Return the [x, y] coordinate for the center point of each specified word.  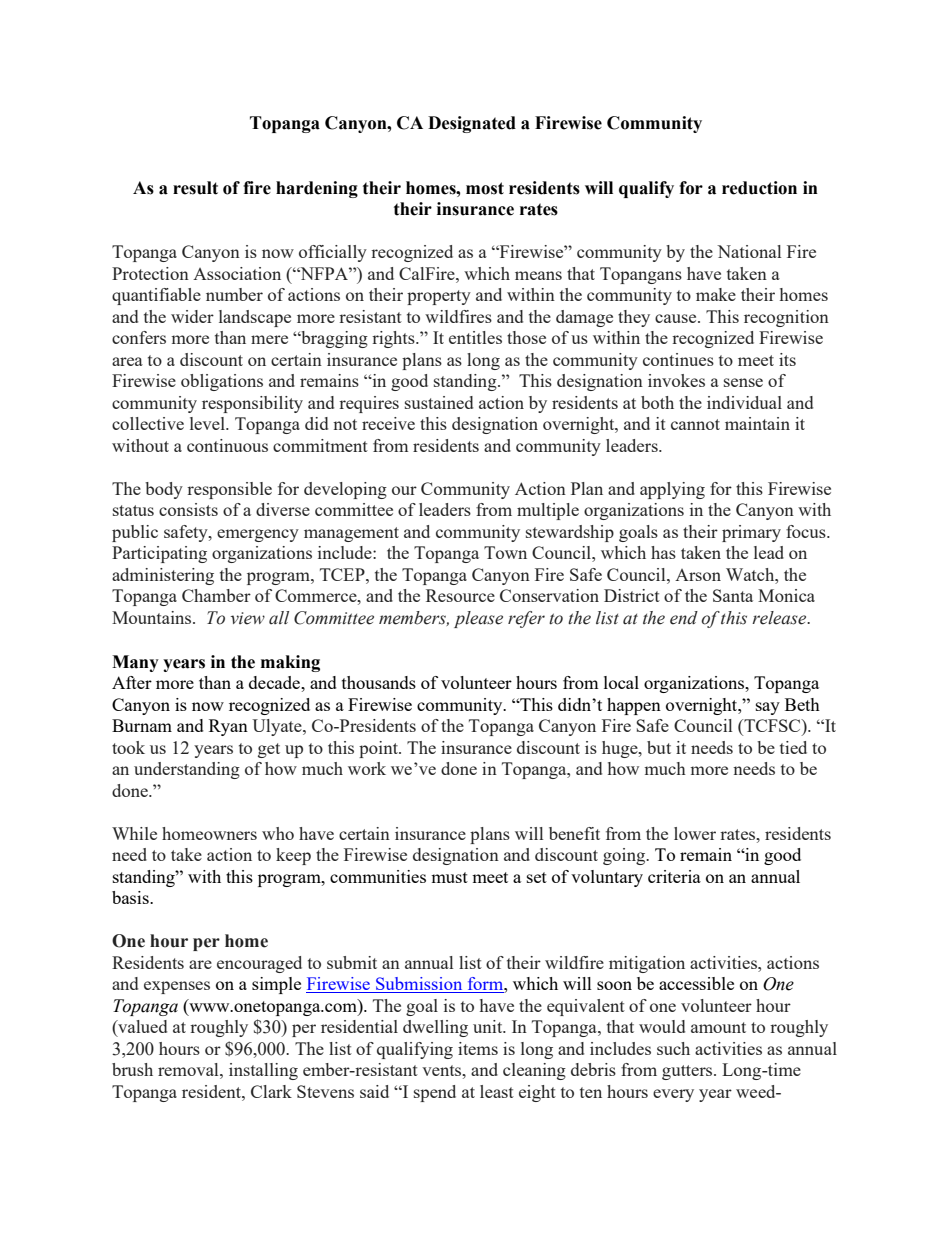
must [449, 877]
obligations [222, 382]
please [478, 619]
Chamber [216, 595]
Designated [472, 124]
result [195, 188]
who [278, 833]
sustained [439, 402]
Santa [733, 595]
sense [743, 382]
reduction [759, 188]
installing [263, 1071]
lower [695, 833]
